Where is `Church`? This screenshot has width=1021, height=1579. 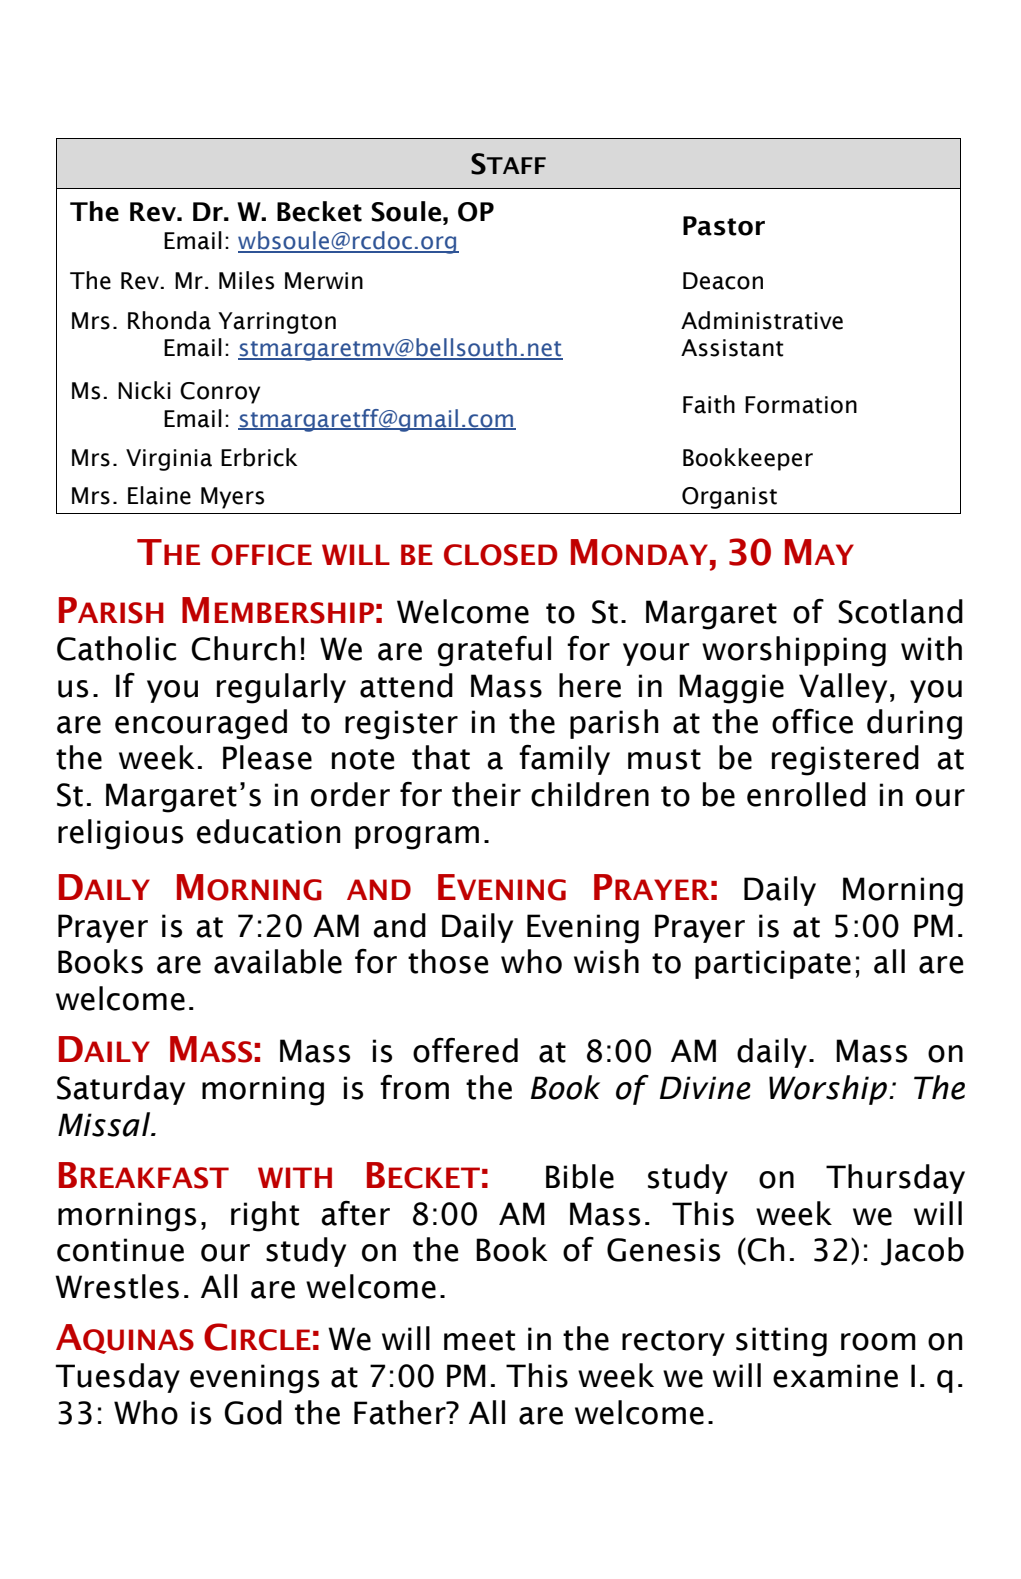 Church is located at coordinates (243, 648).
